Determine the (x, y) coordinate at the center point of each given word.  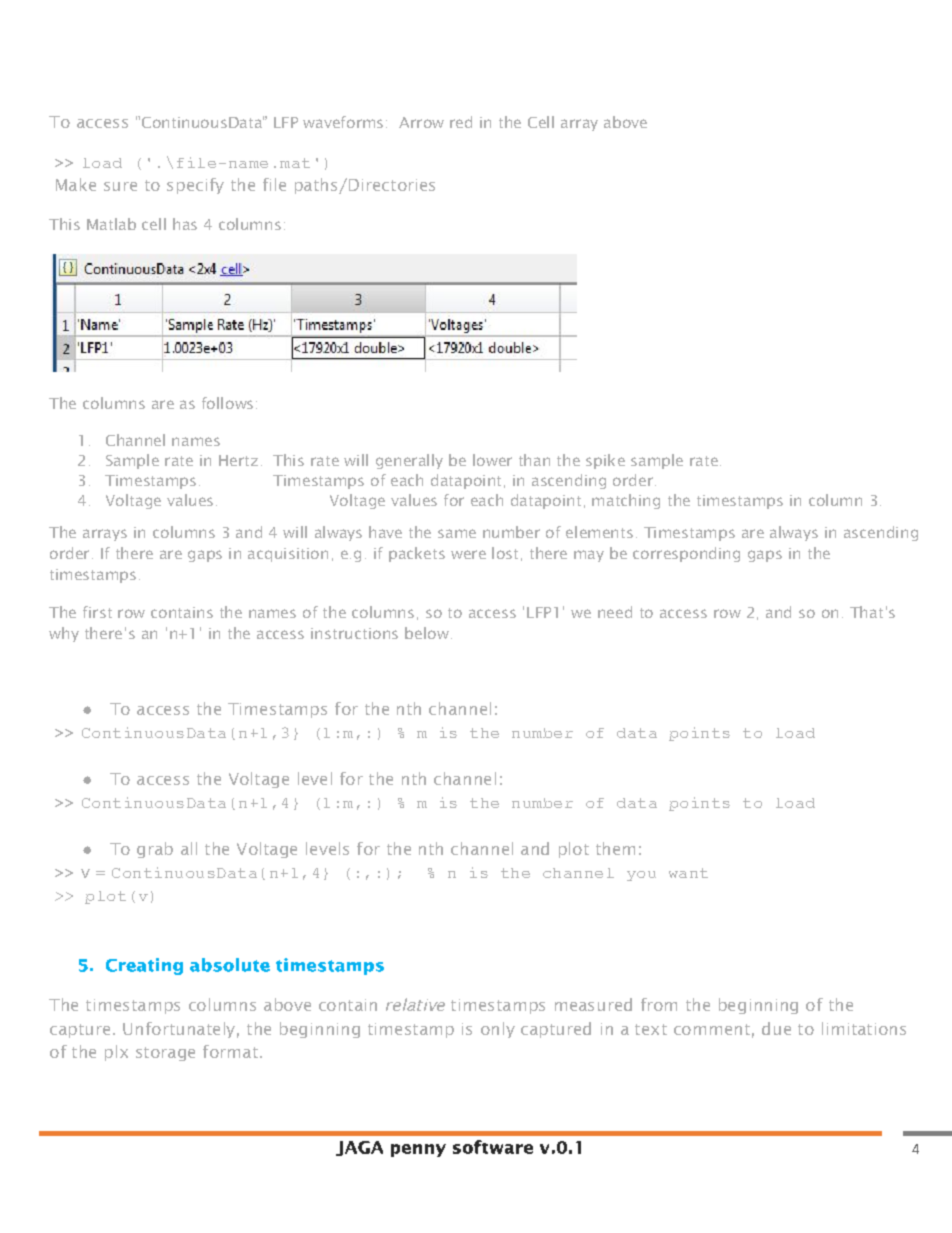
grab (155, 850)
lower (492, 460)
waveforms (343, 122)
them (615, 848)
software (493, 1147)
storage (165, 1054)
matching (626, 501)
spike (605, 461)
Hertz (238, 460)
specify (195, 186)
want (688, 873)
